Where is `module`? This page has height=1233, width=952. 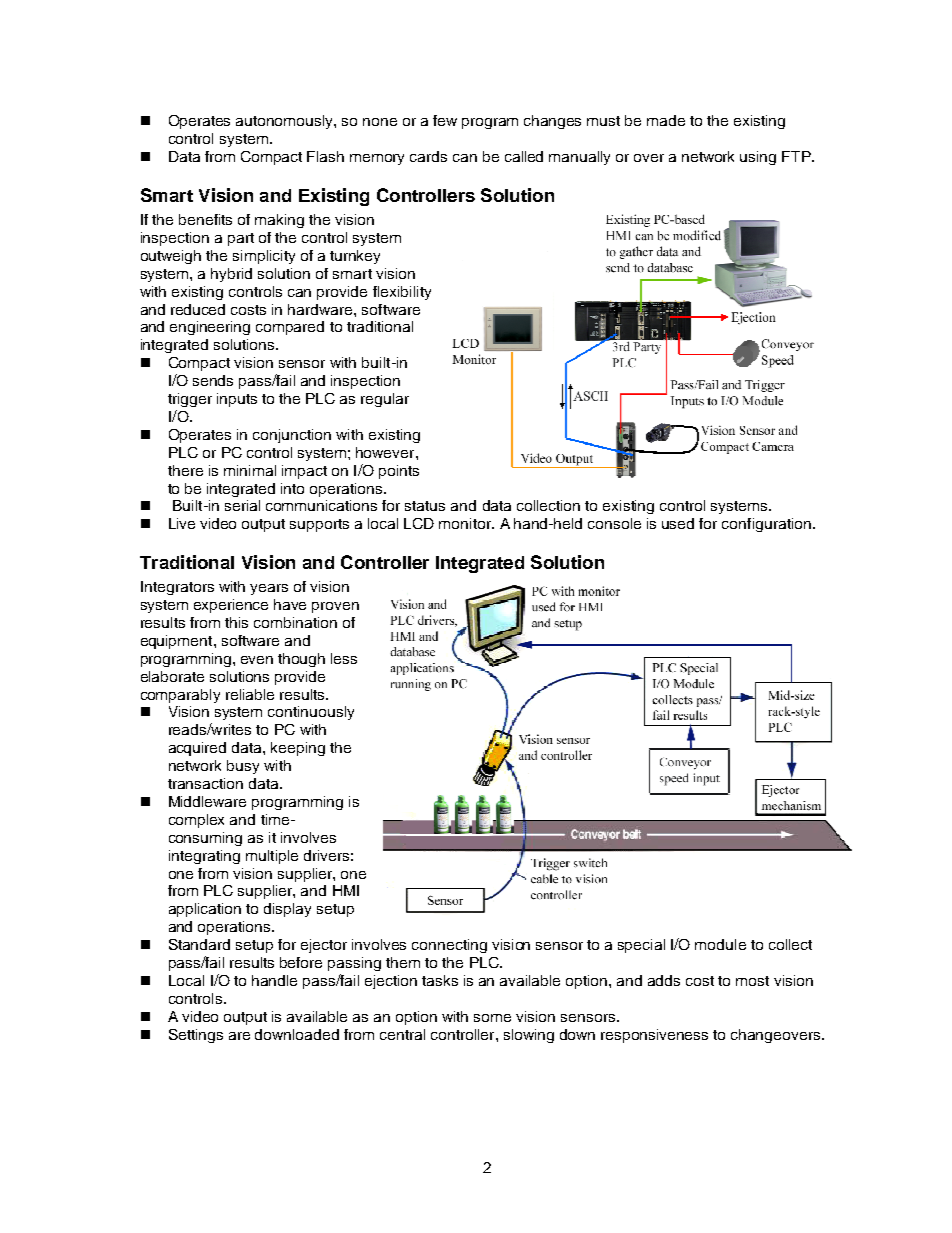 module is located at coordinates (720, 944).
